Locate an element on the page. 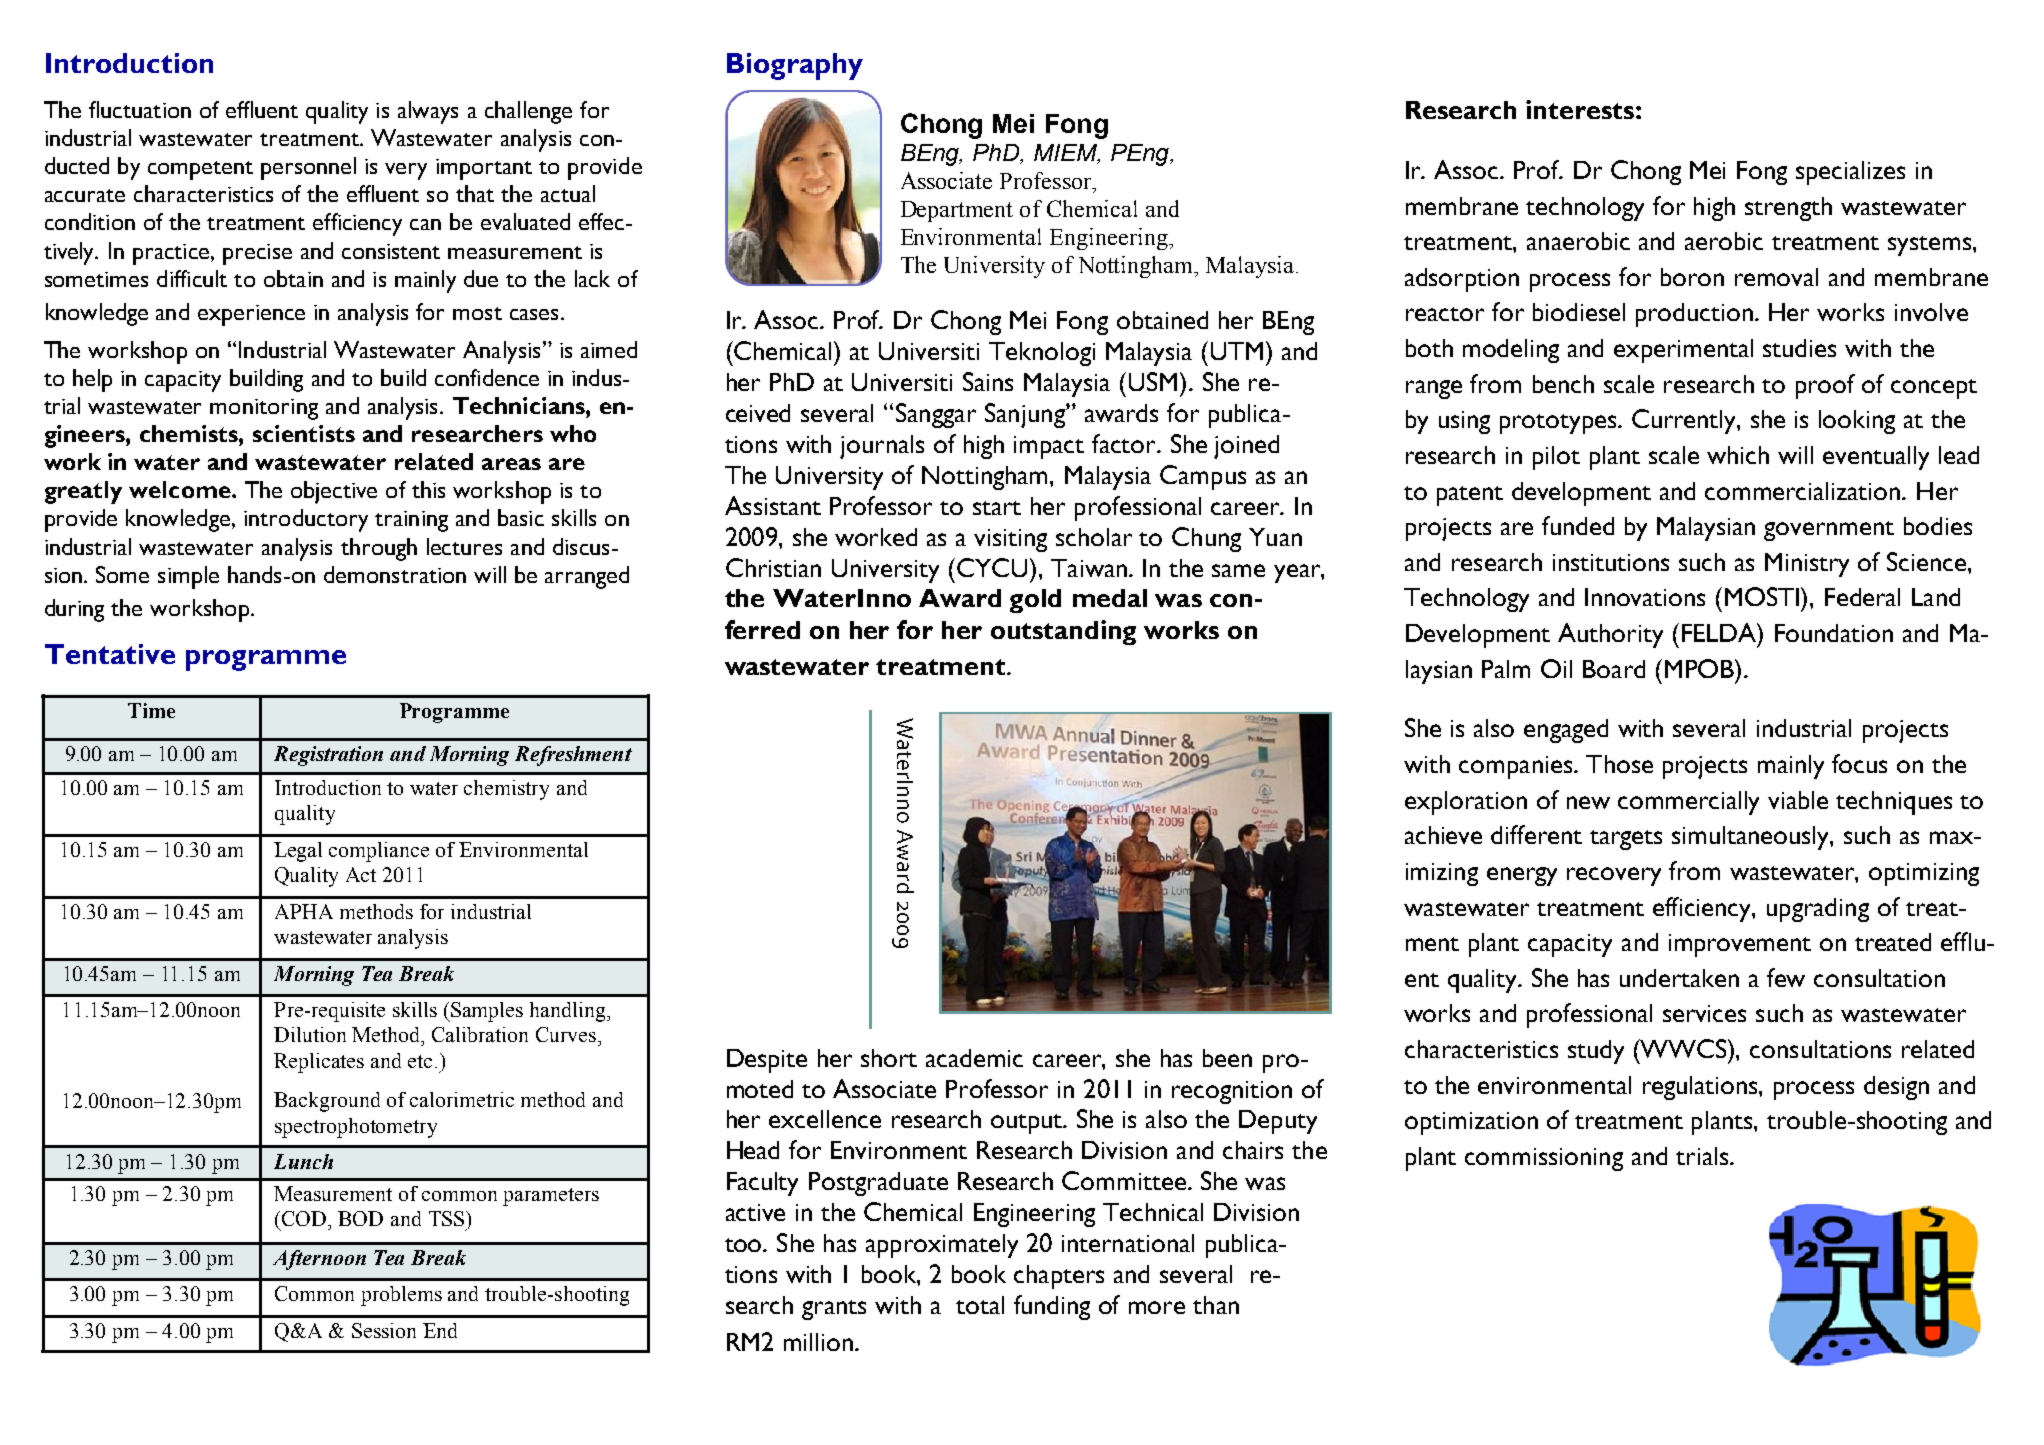  impact is located at coordinates (1049, 447).
